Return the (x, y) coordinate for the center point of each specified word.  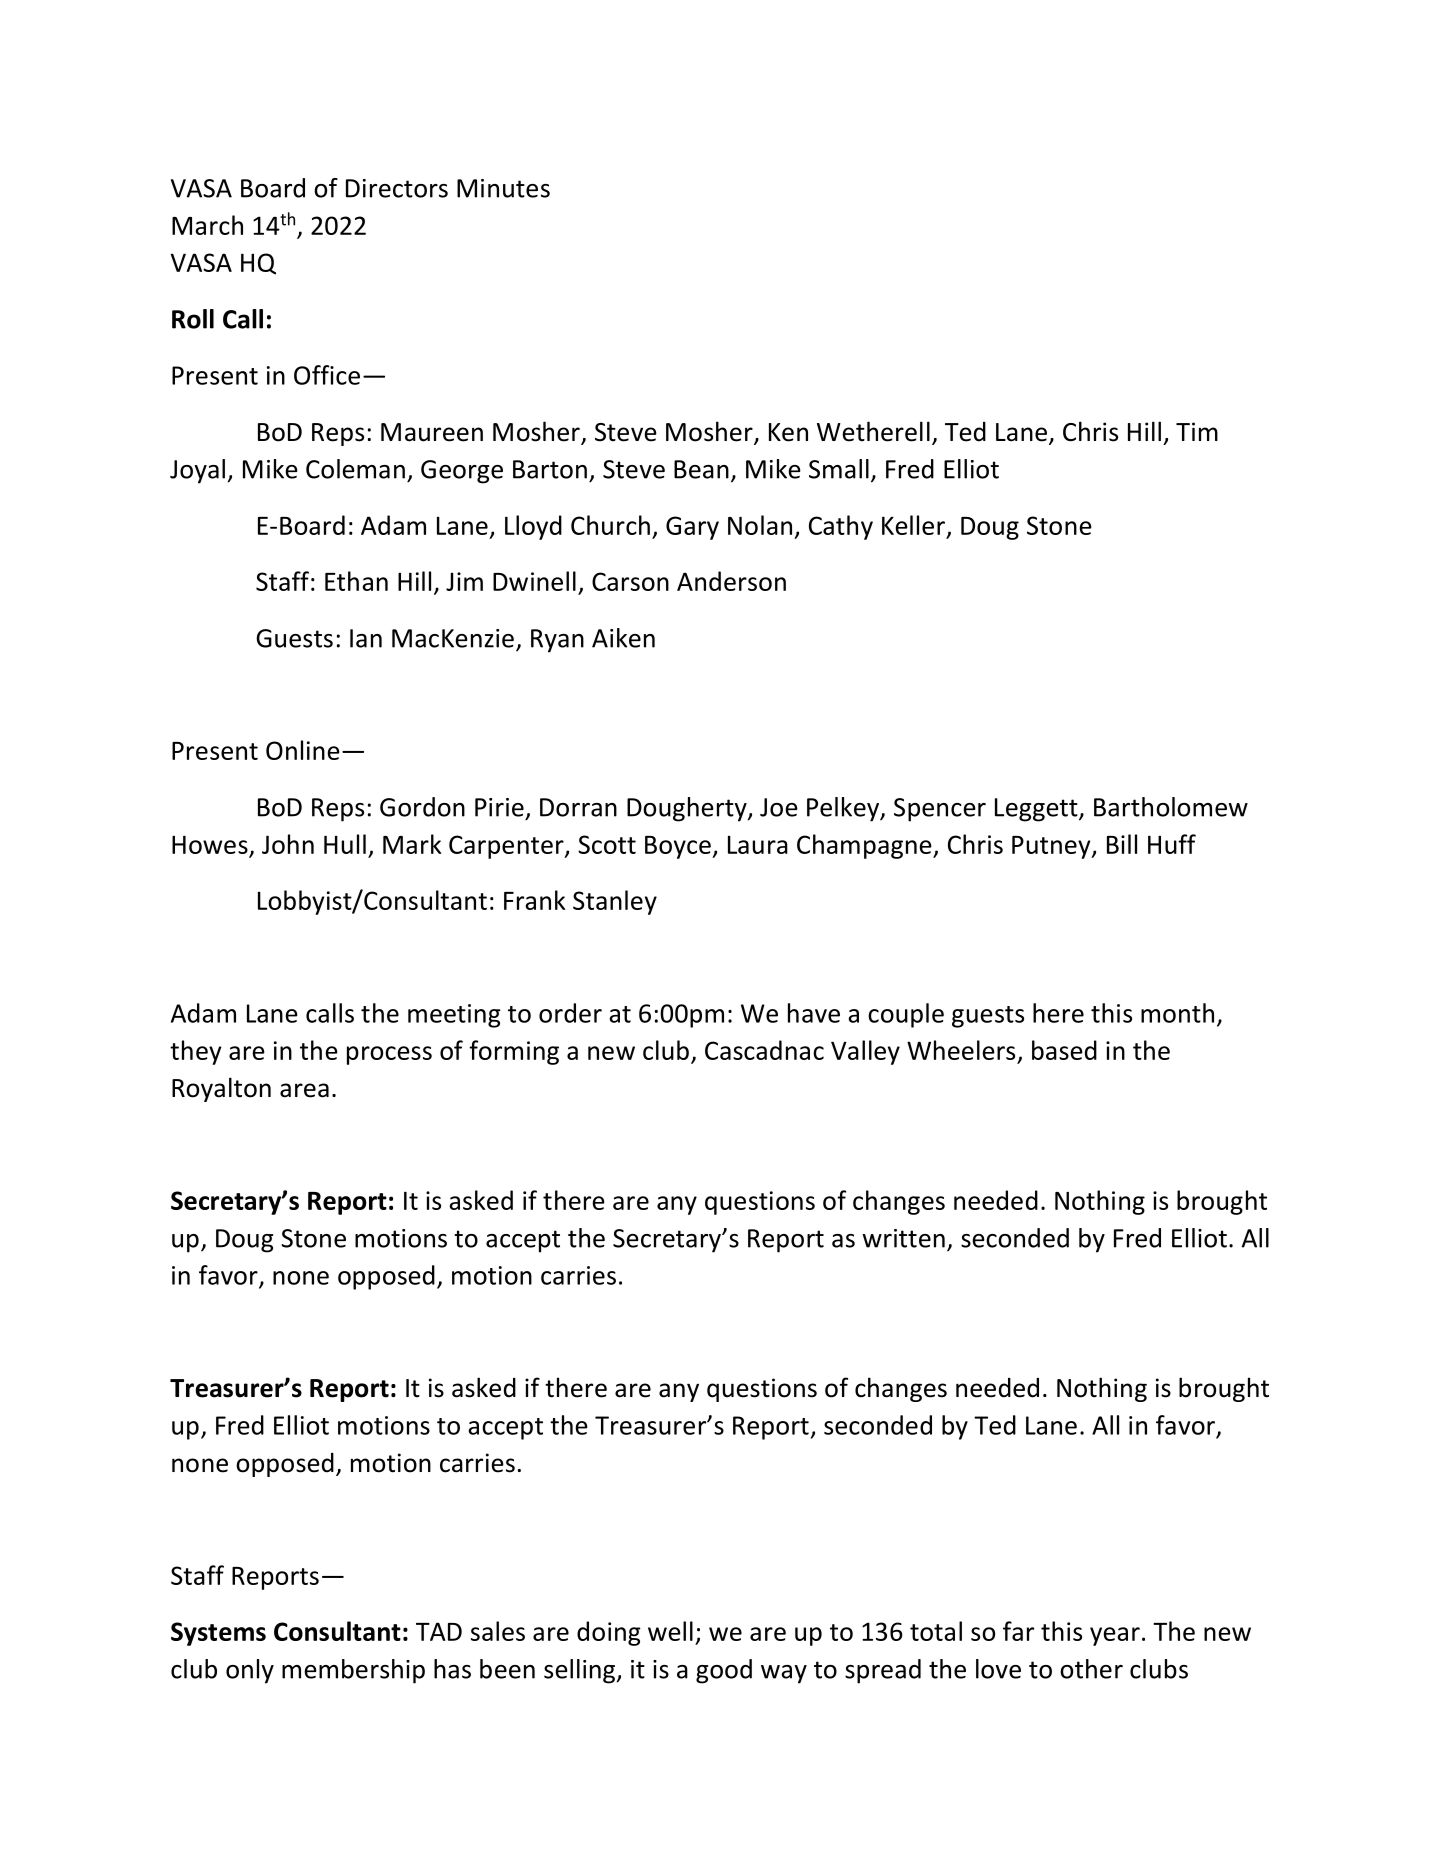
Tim (1197, 431)
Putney (1052, 847)
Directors (397, 188)
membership (353, 1671)
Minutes (503, 188)
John (288, 844)
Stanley (615, 902)
